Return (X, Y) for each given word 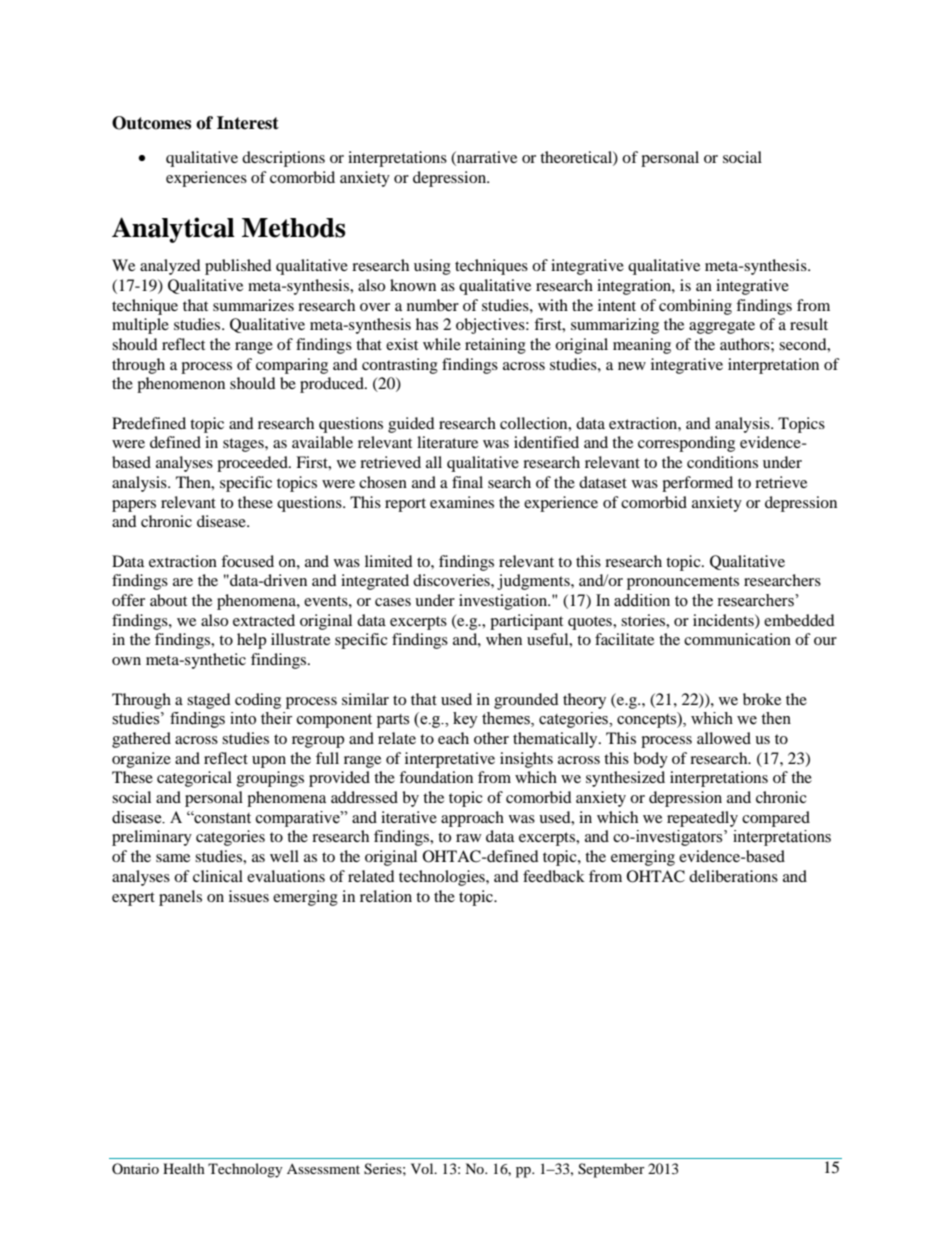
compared (776, 819)
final (467, 482)
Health (184, 1168)
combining (695, 307)
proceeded (253, 464)
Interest (248, 123)
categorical (194, 779)
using (432, 267)
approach (472, 819)
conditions (722, 462)
